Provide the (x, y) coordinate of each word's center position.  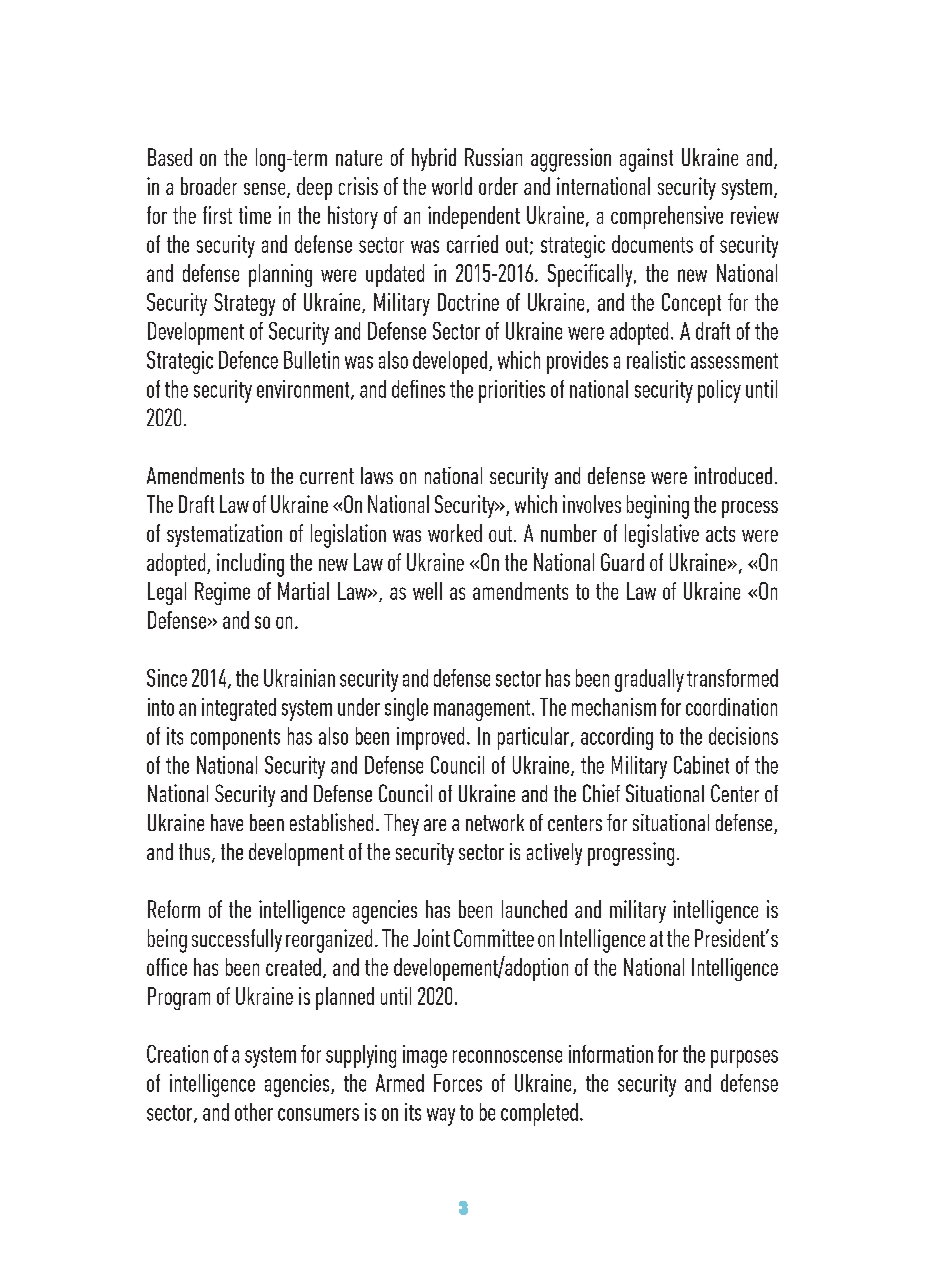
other (254, 1112)
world (452, 186)
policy (719, 391)
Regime (222, 593)
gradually (649, 680)
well (427, 591)
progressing (631, 854)
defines (418, 389)
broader (209, 186)
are (435, 825)
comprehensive (667, 217)
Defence (248, 360)
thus (194, 851)
